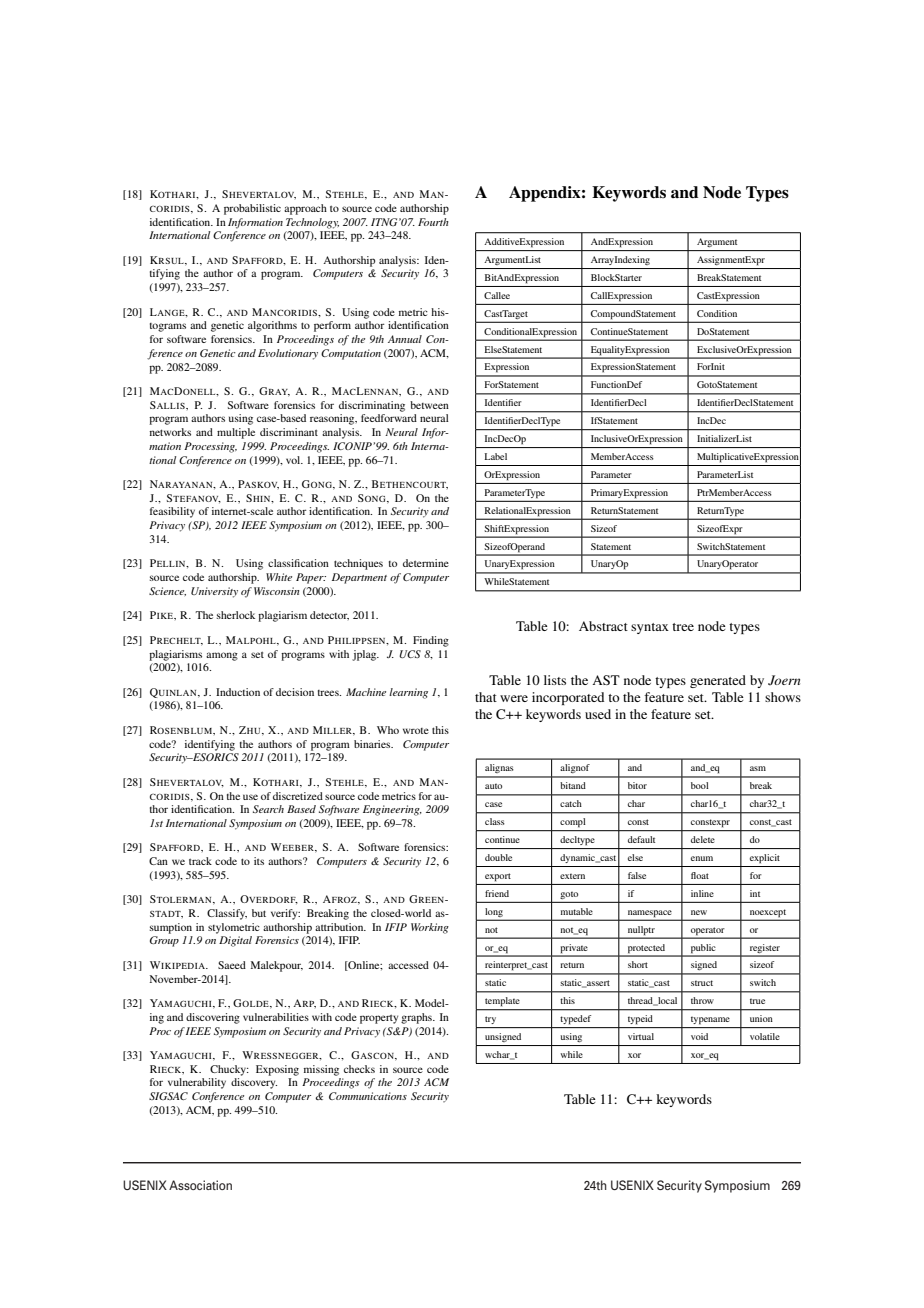  I want to click on Label, so click(496, 456).
